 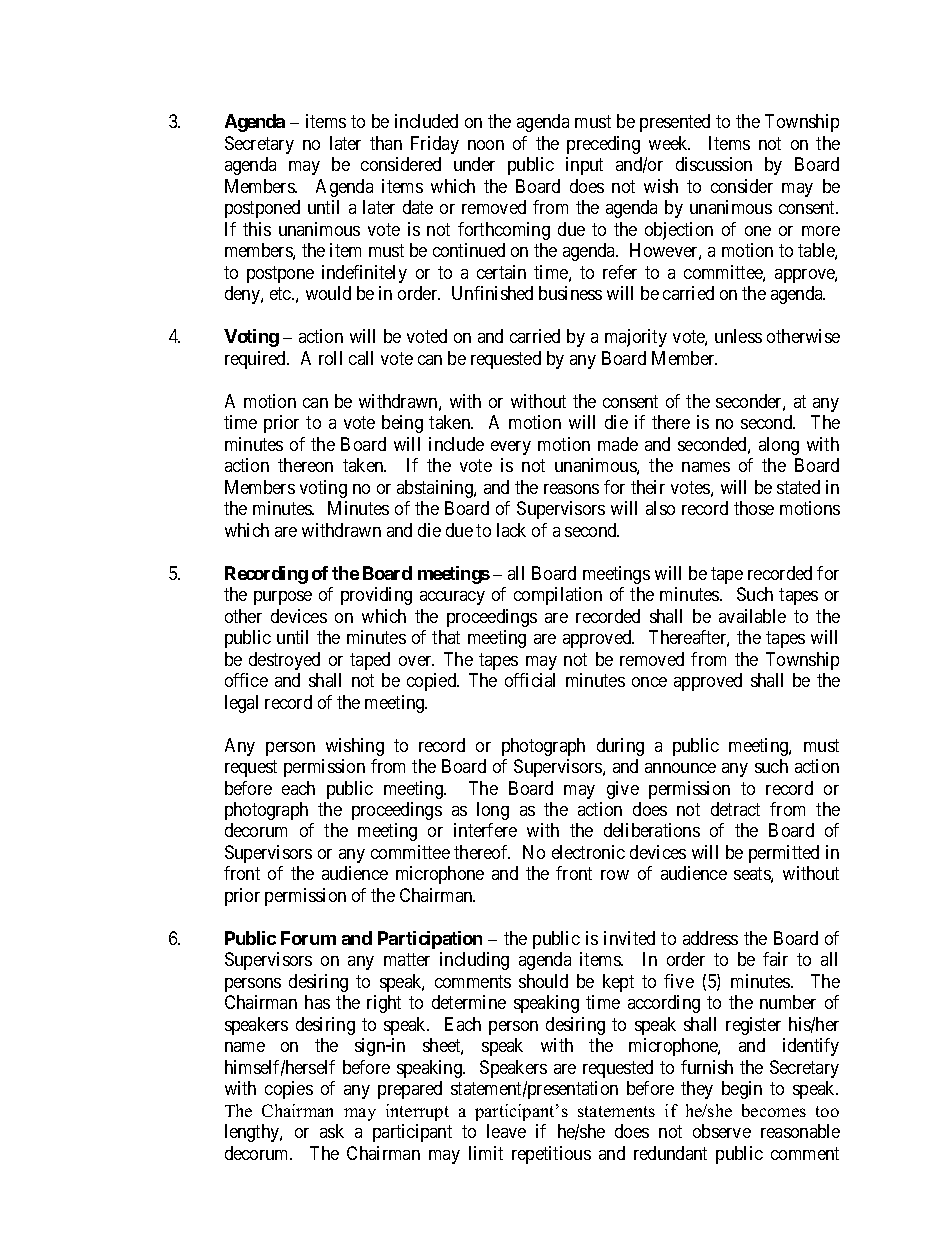 I want to click on discussion, so click(x=714, y=164).
